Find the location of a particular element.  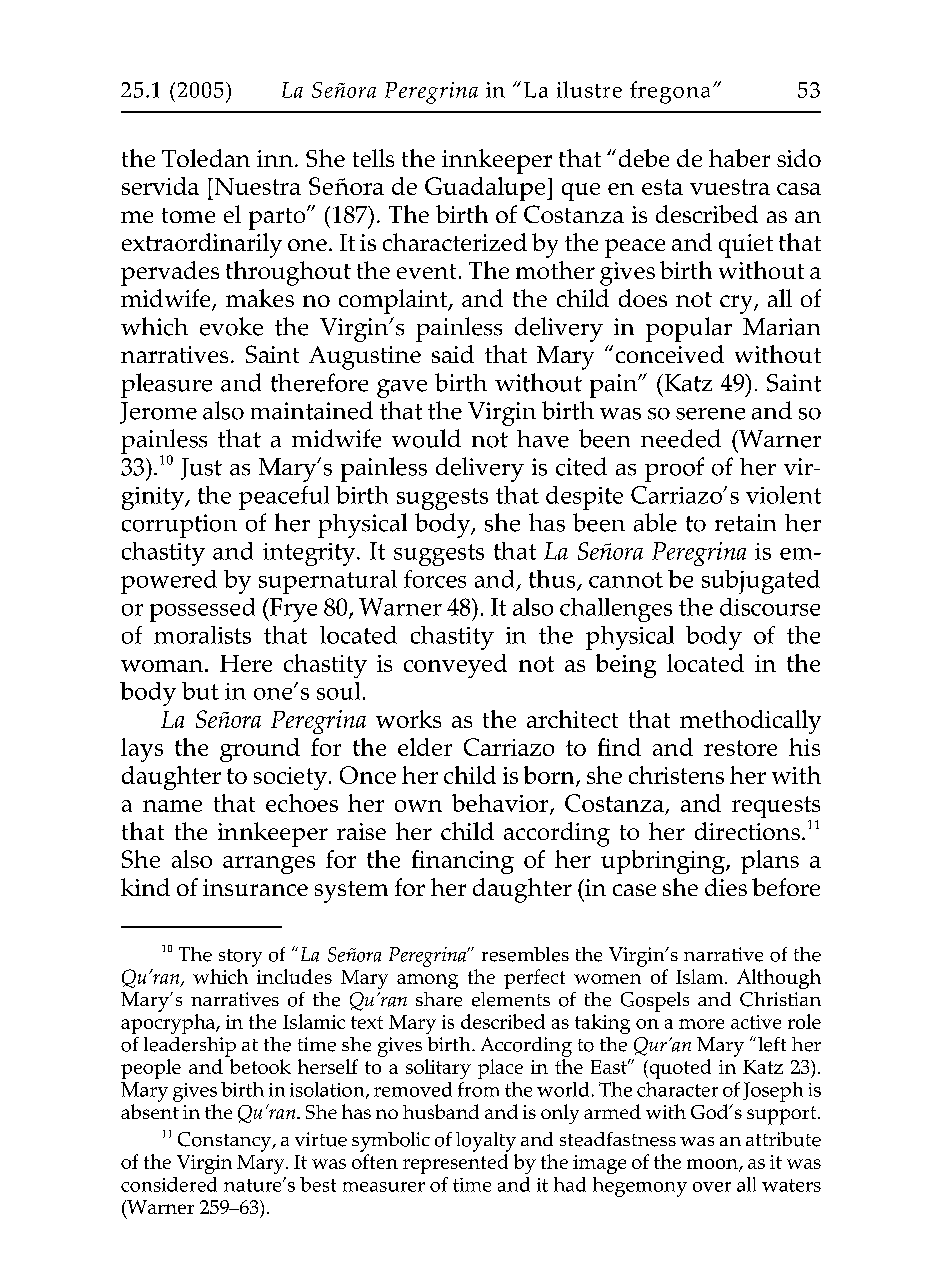

haber is located at coordinates (739, 158).
